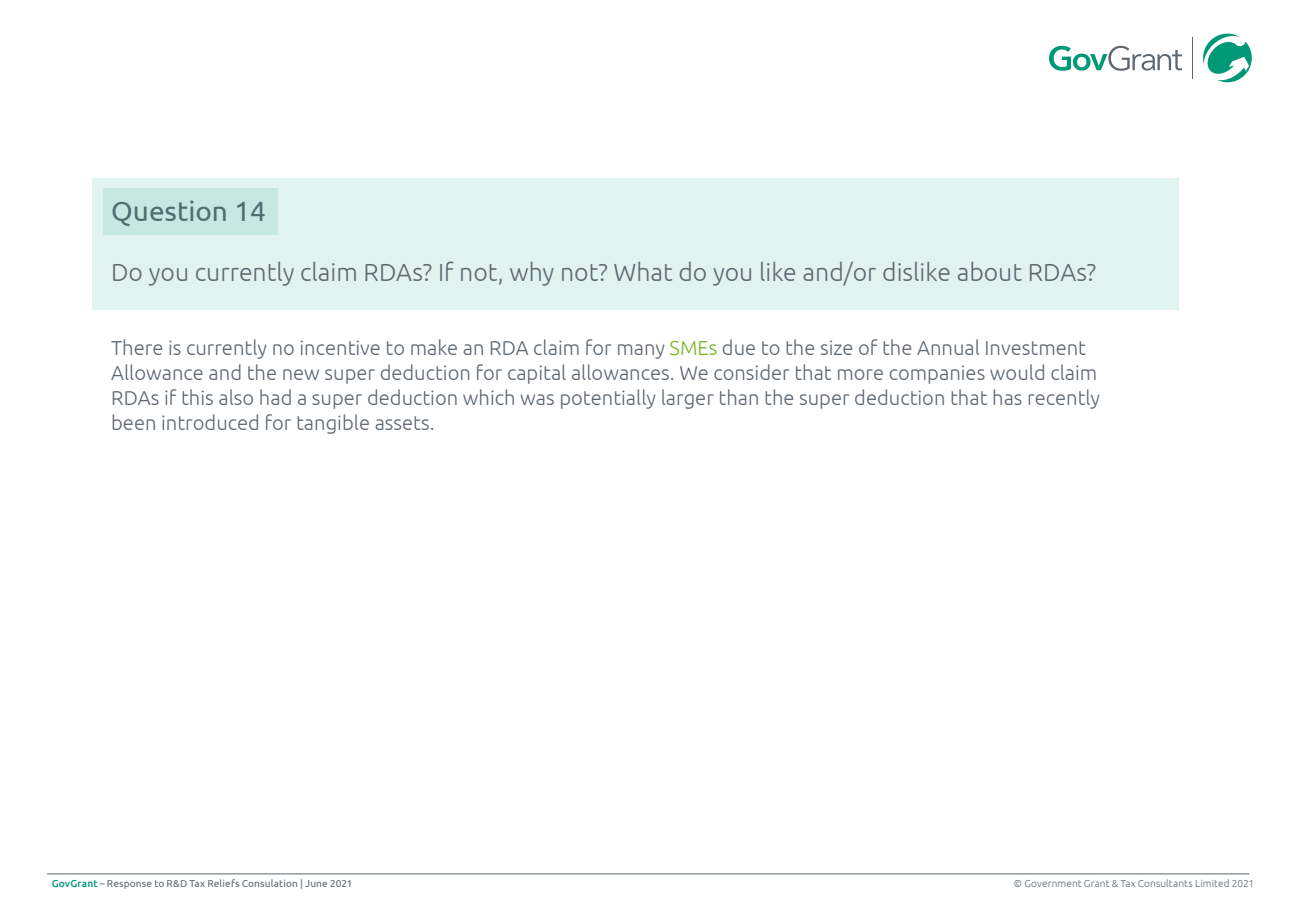 Image resolution: width=1308 pixels, height=924 pixels. What do you see at coordinates (990, 271) in the screenshot?
I see `about` at bounding box center [990, 271].
